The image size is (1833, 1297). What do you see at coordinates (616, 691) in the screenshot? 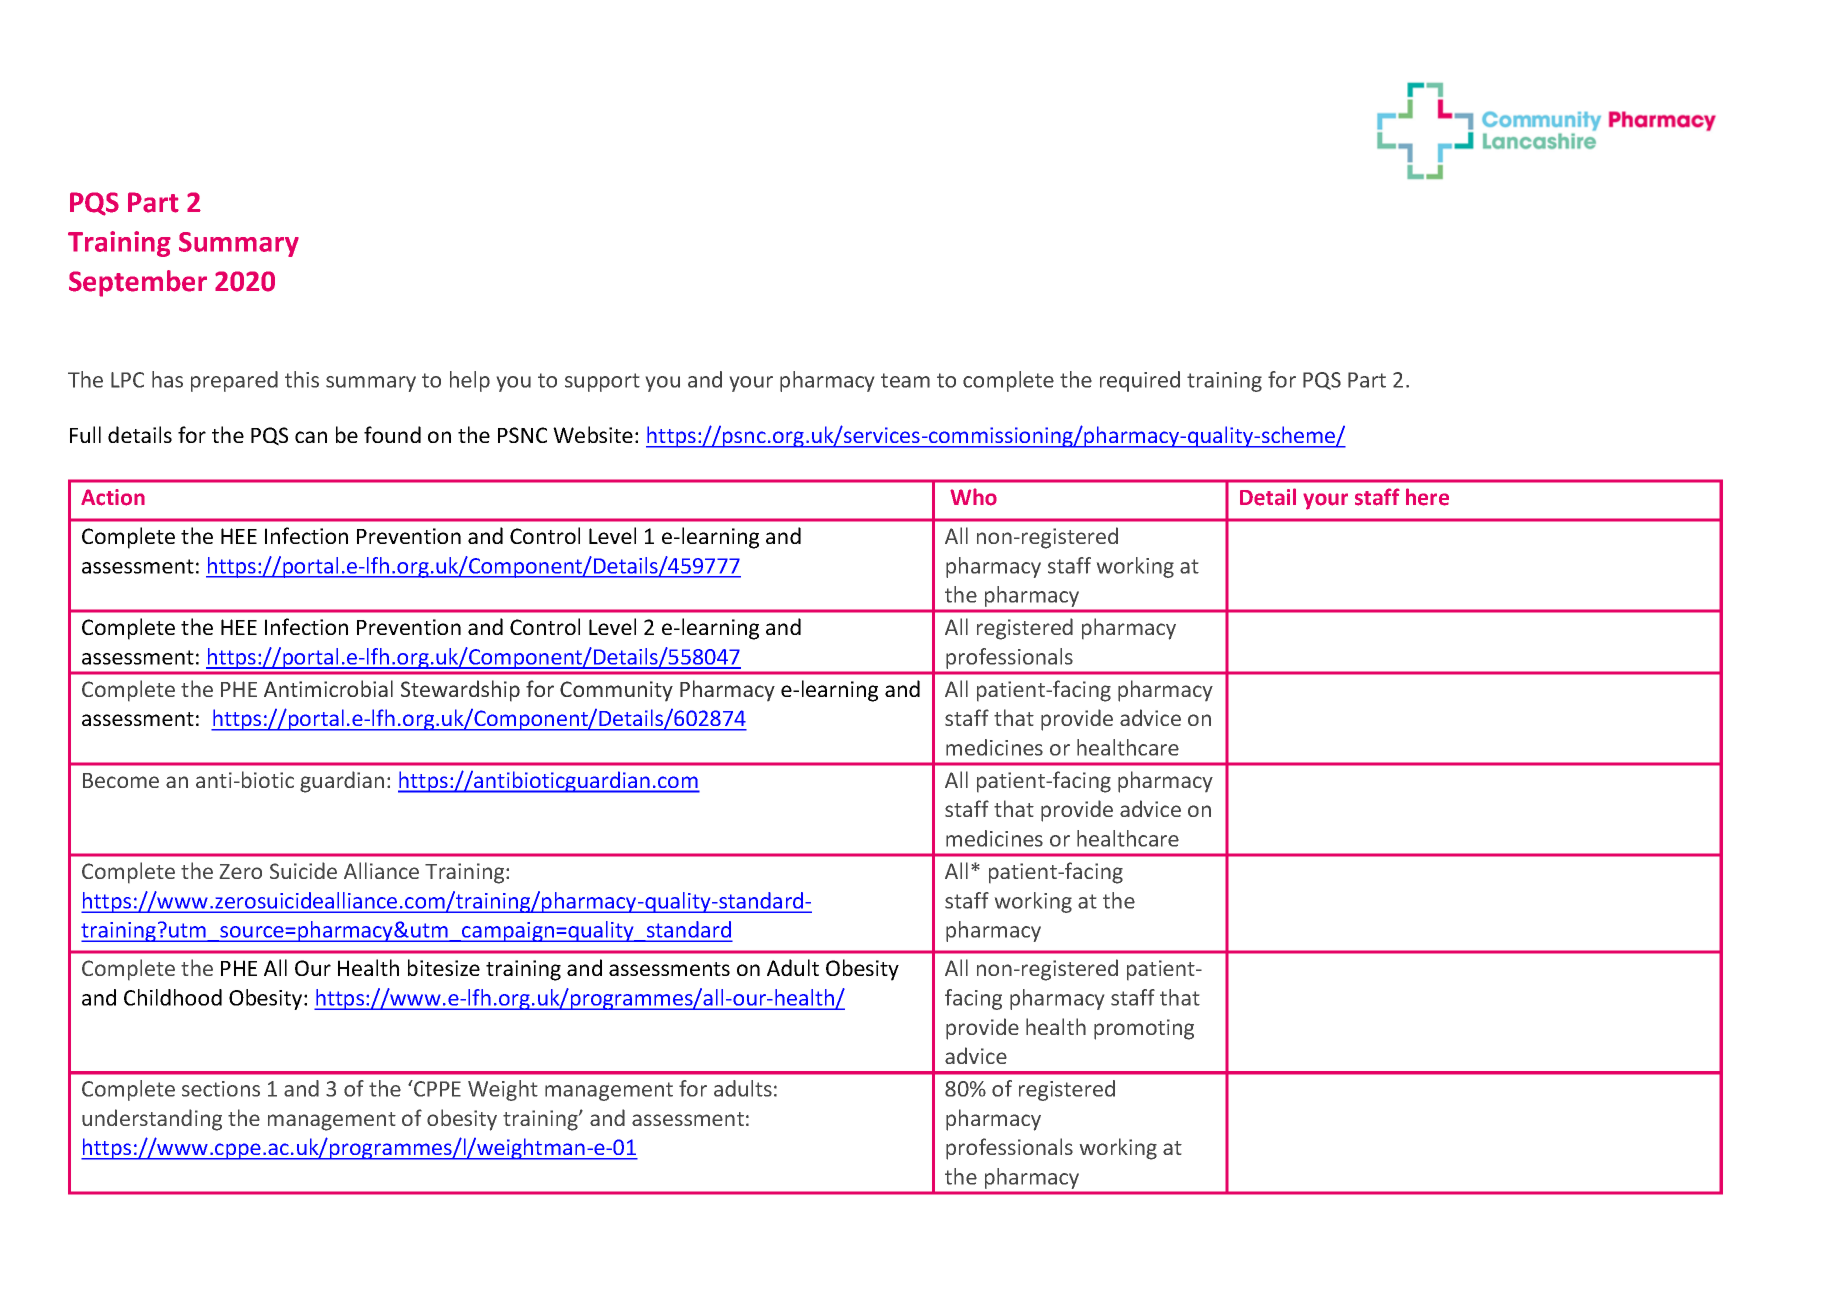
I see `Community` at bounding box center [616, 691].
